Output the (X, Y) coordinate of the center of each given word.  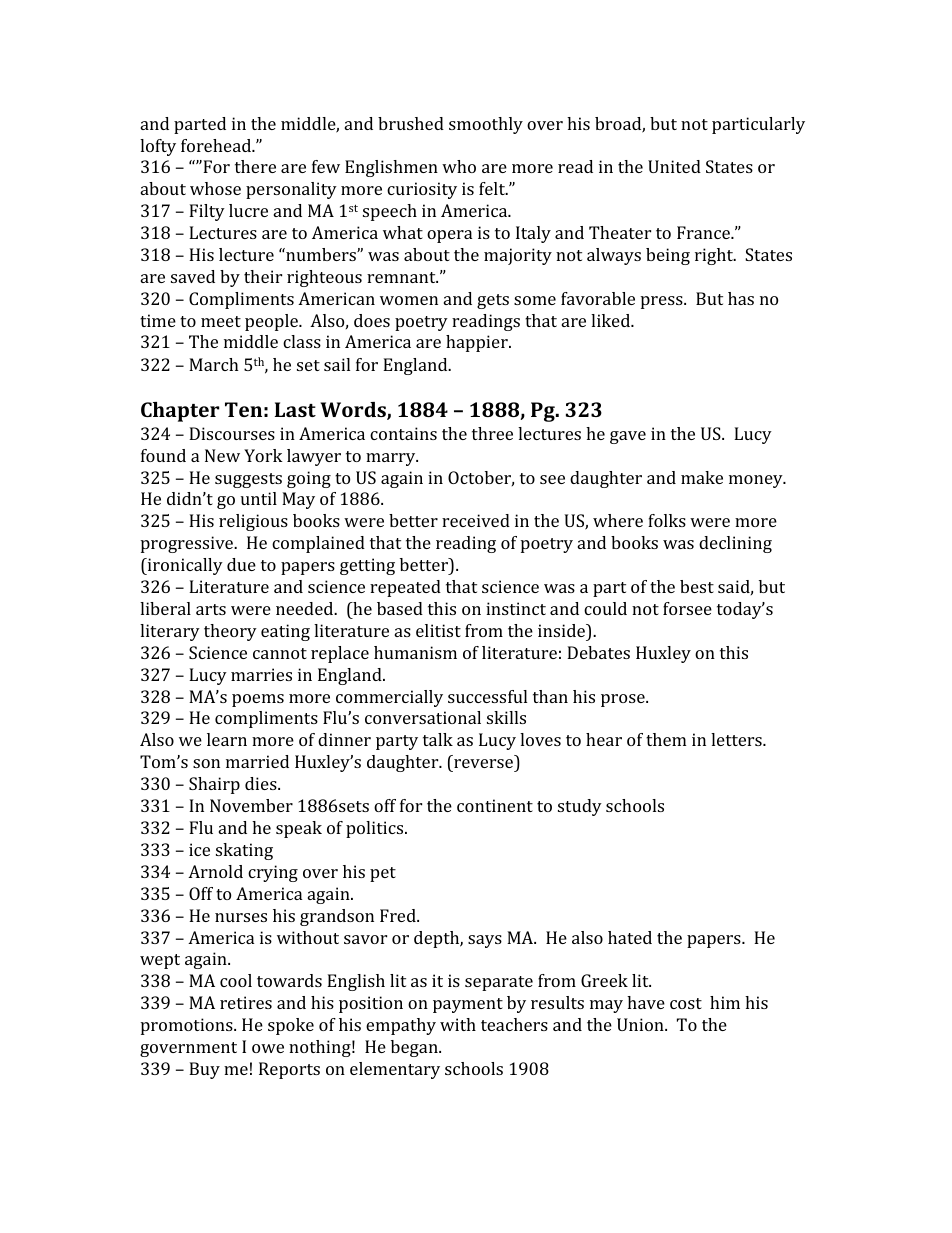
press (663, 302)
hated (630, 937)
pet (383, 874)
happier (478, 343)
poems (258, 700)
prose (624, 700)
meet (221, 321)
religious (253, 522)
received (476, 520)
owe (268, 1048)
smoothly (486, 125)
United (674, 166)
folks (667, 520)
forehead (217, 145)
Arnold (215, 871)
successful (487, 696)
